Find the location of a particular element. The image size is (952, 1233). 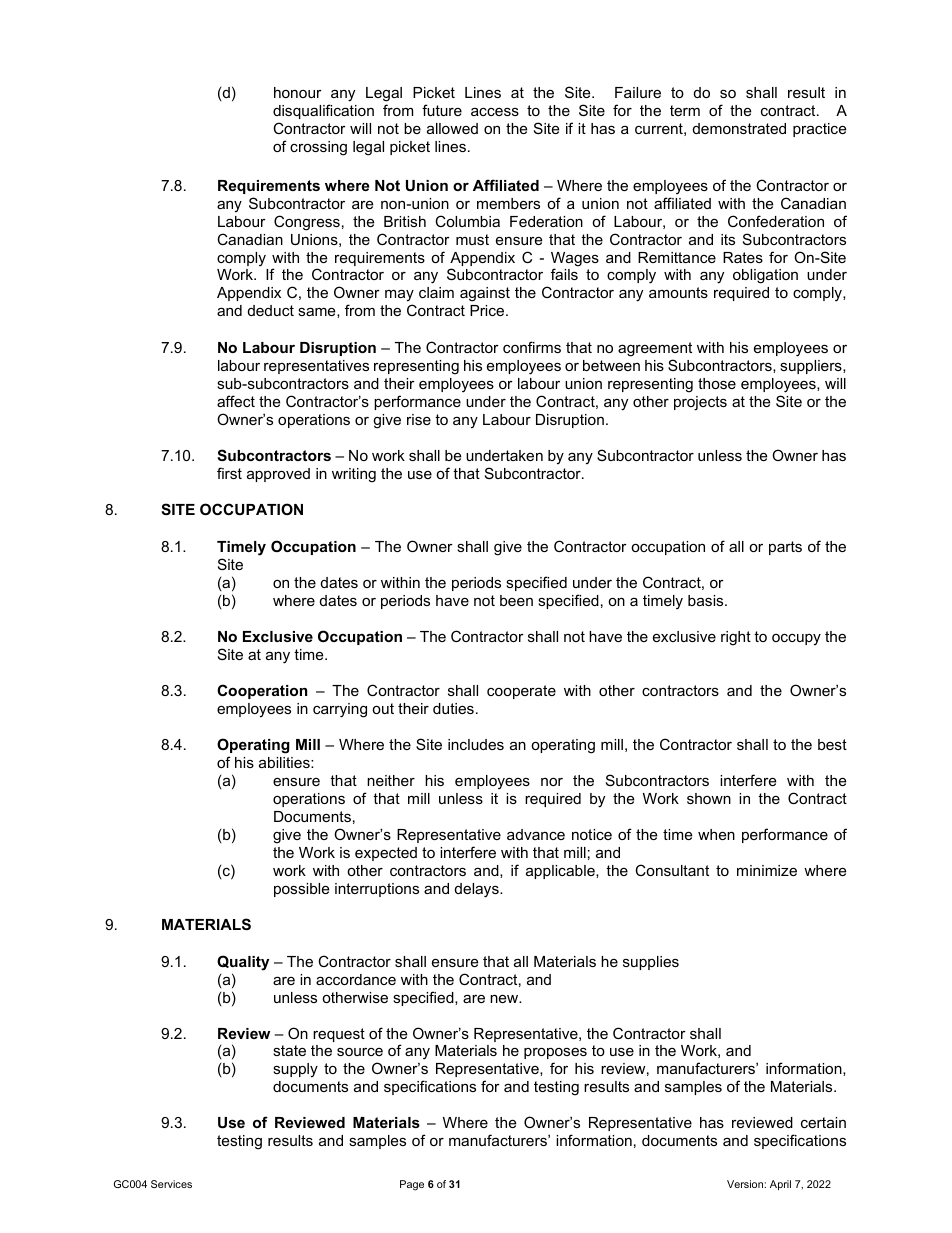

access is located at coordinates (495, 112).
